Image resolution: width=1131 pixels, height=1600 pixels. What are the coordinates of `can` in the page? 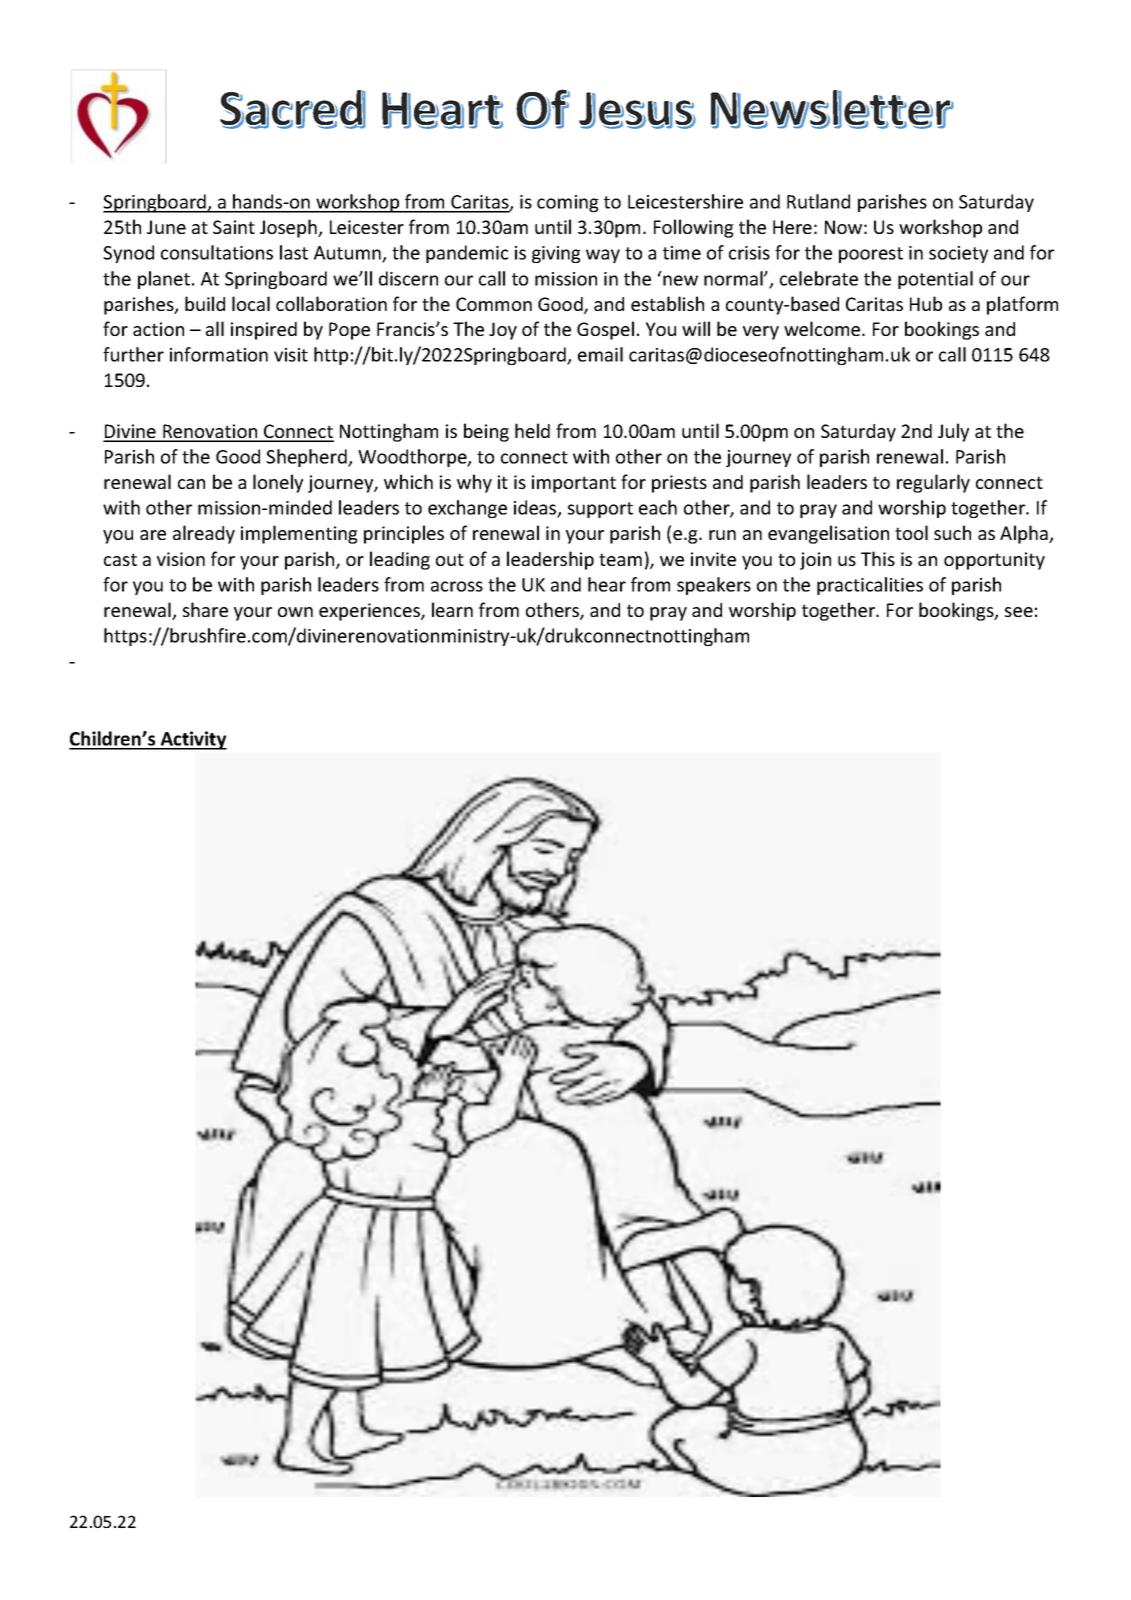 It's located at (191, 484).
